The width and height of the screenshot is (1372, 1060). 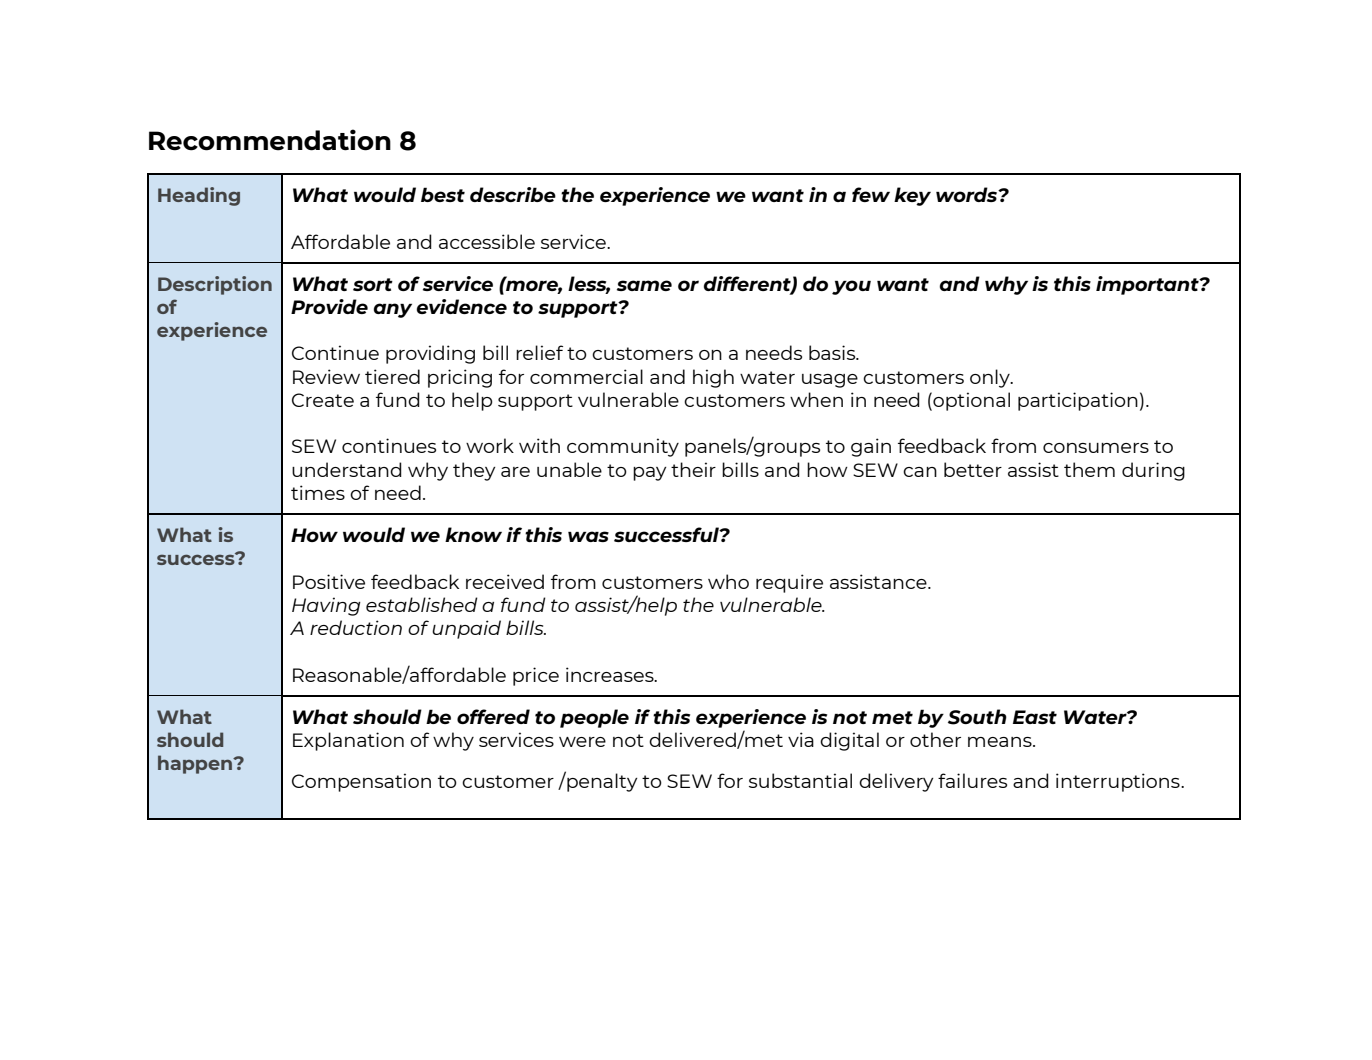 What do you see at coordinates (348, 741) in the screenshot?
I see `Explanation` at bounding box center [348, 741].
